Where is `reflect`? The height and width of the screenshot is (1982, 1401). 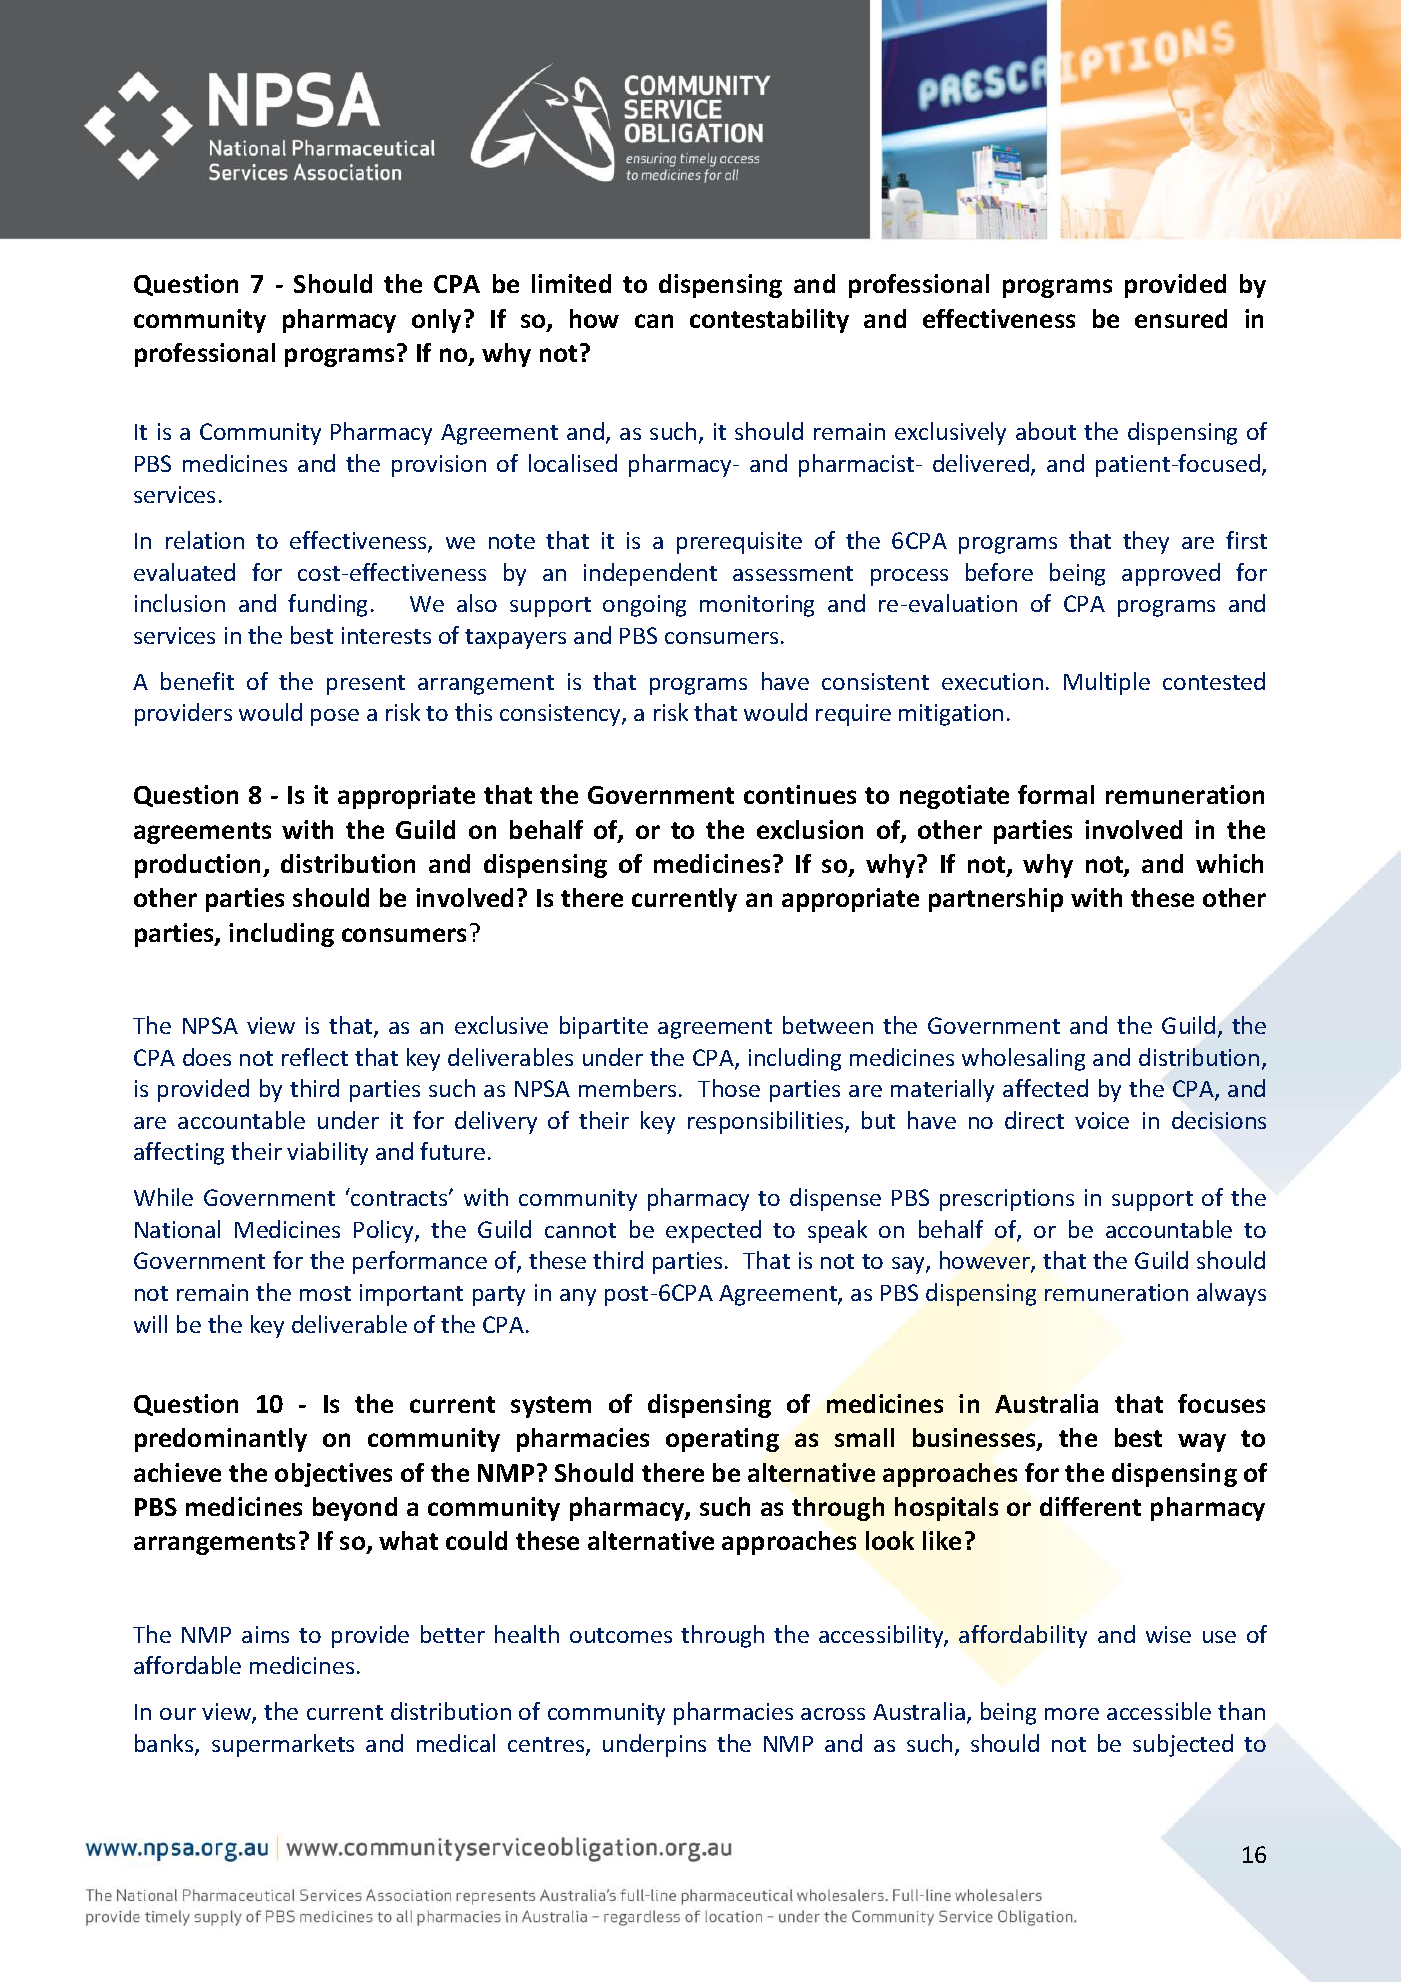 reflect is located at coordinates (315, 1057).
